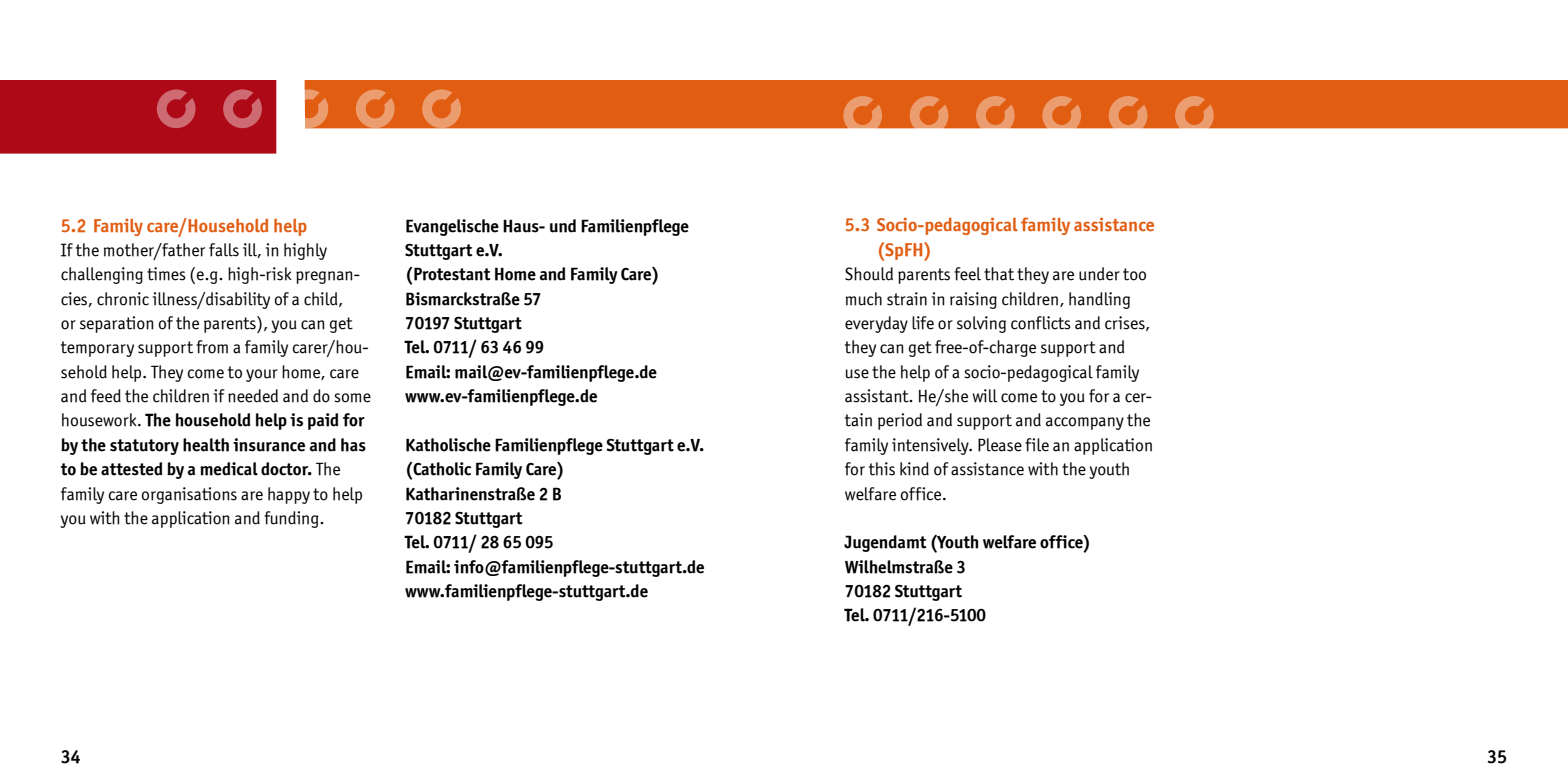 This image has width=1568, height=784. Describe the element at coordinates (292, 519) in the image. I see `funding` at that location.
